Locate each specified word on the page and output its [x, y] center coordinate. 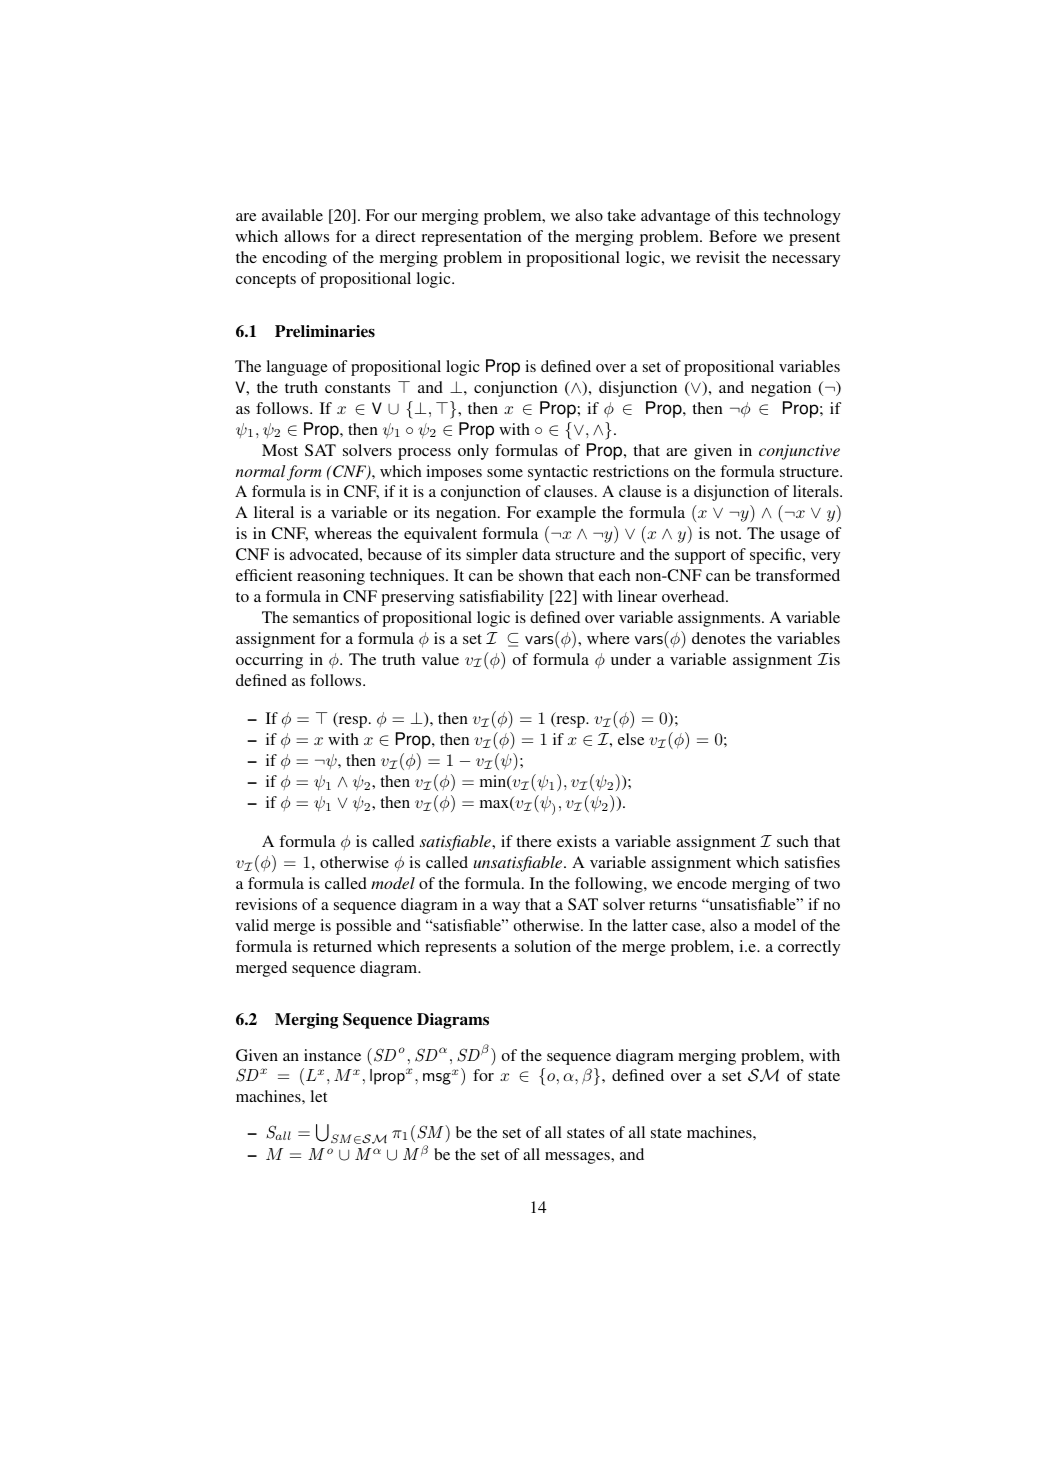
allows [306, 236]
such [793, 841]
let [319, 1096]
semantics [326, 617]
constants [357, 388]
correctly [809, 948]
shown [541, 575]
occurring [269, 661]
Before [733, 236]
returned [342, 946]
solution [543, 946]
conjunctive [799, 452]
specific [777, 556]
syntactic [558, 473]
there [534, 841]
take [621, 215]
